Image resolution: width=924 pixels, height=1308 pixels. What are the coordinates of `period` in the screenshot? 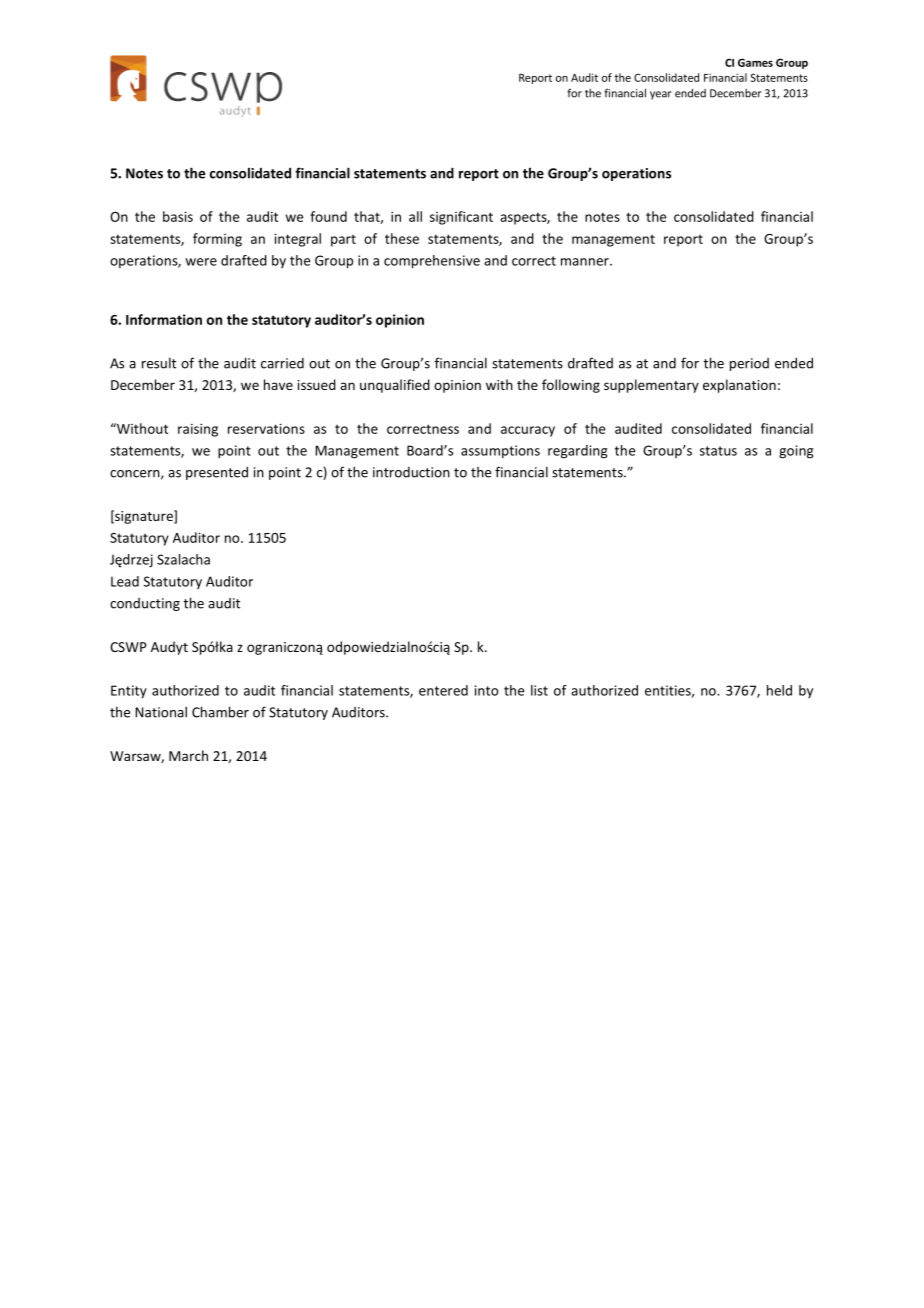 It's located at (749, 364).
